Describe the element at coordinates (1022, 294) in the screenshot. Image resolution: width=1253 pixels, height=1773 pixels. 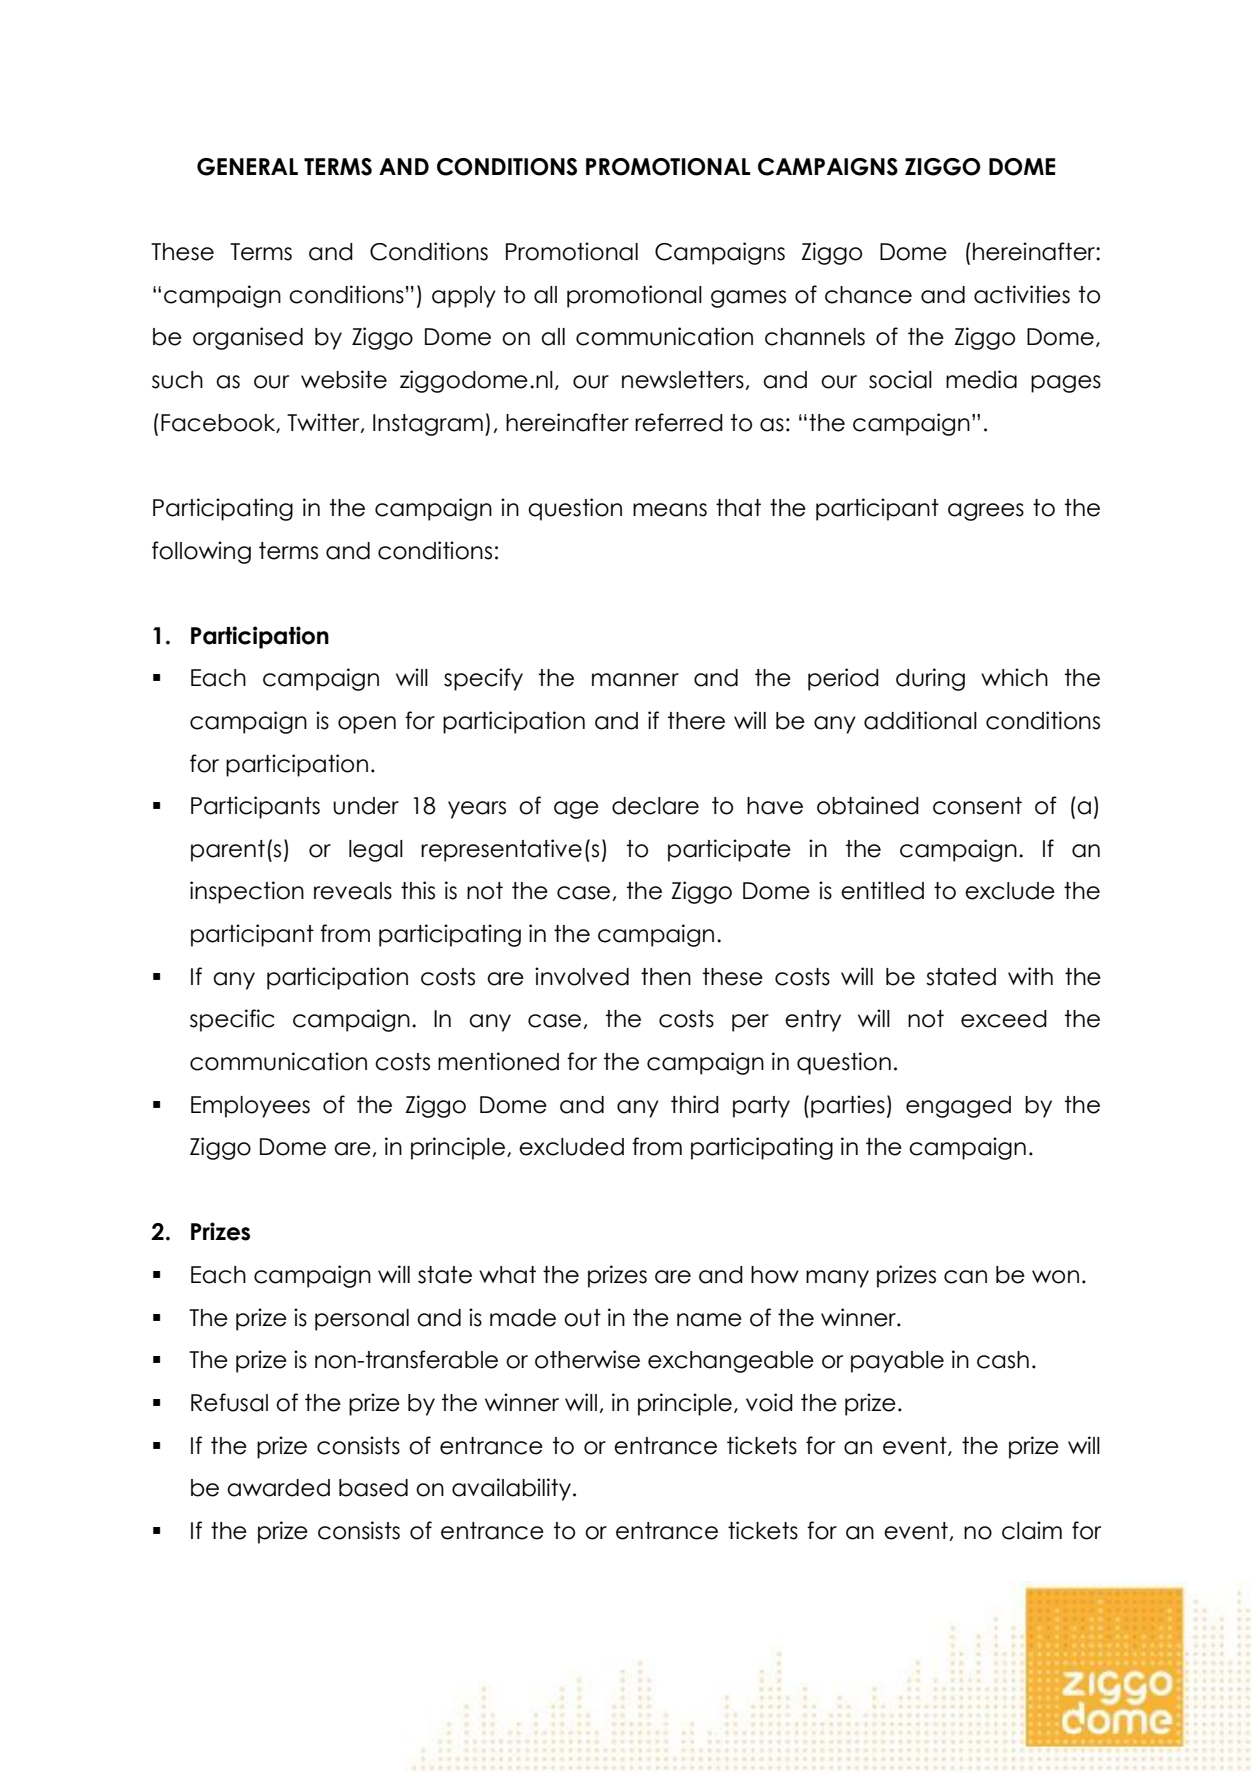
I see `activities` at that location.
